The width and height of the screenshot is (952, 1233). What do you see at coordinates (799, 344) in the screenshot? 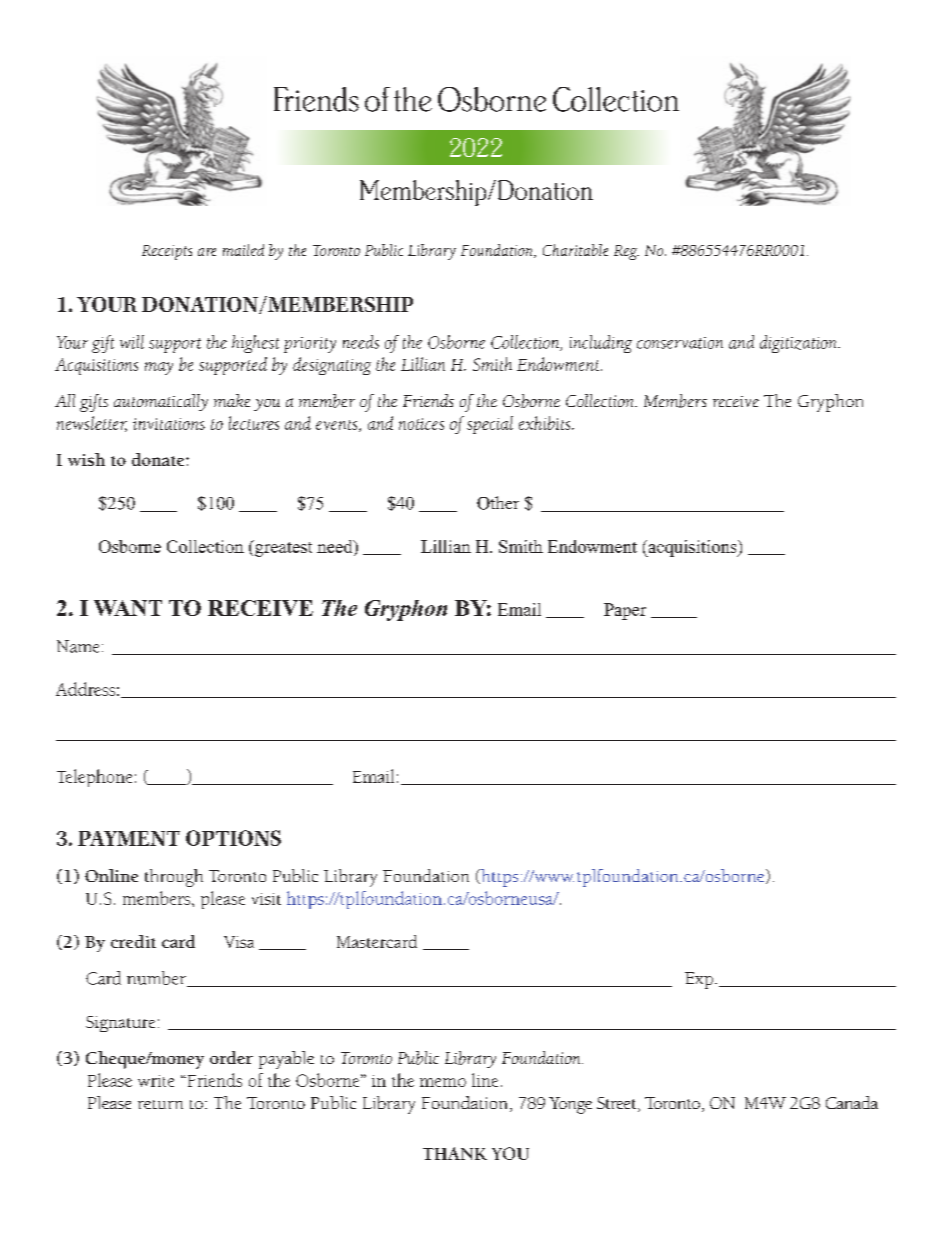
I see `digitization` at bounding box center [799, 344].
